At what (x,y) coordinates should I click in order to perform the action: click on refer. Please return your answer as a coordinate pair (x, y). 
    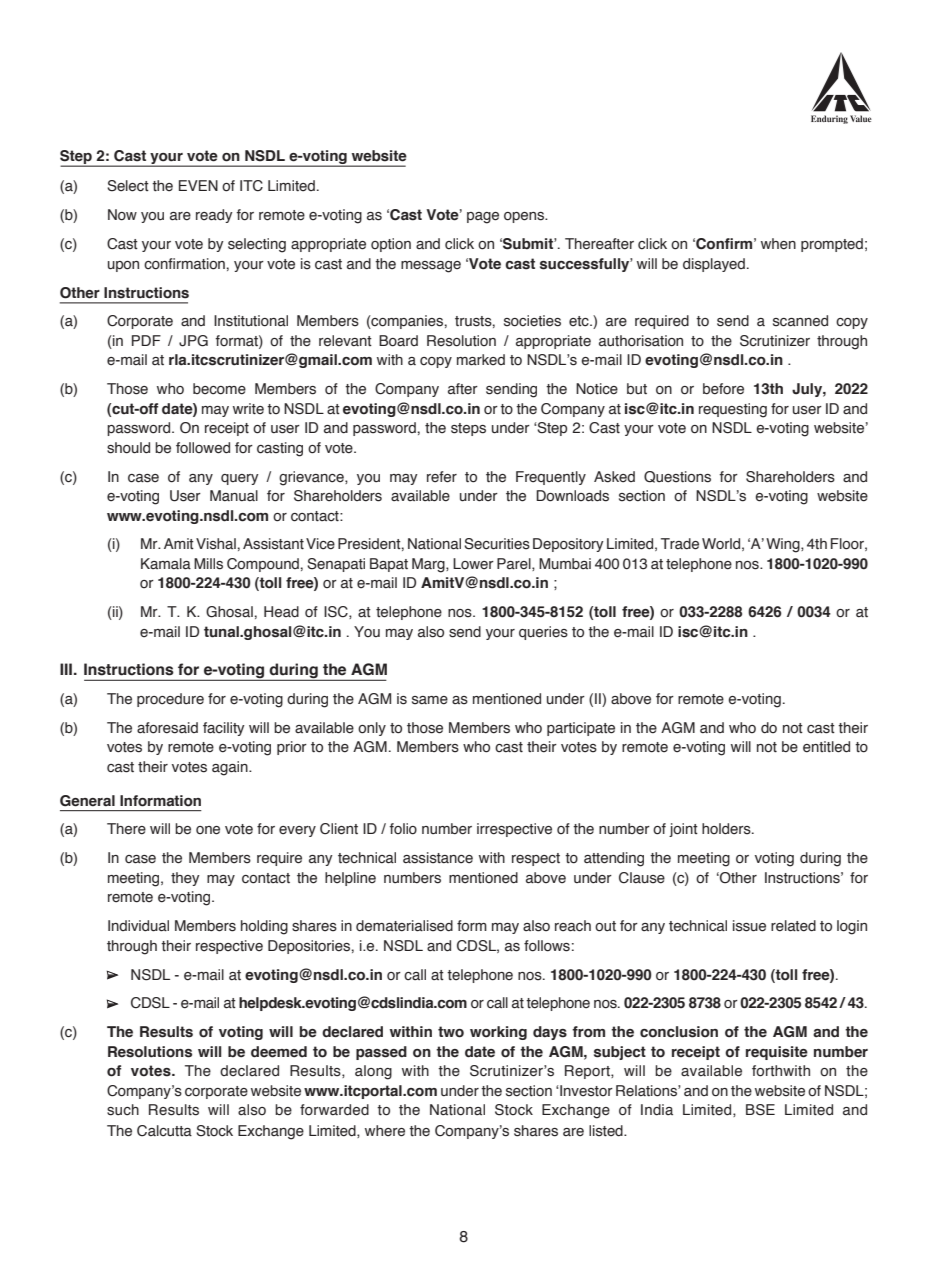
    Looking at the image, I should click on (442, 477).
